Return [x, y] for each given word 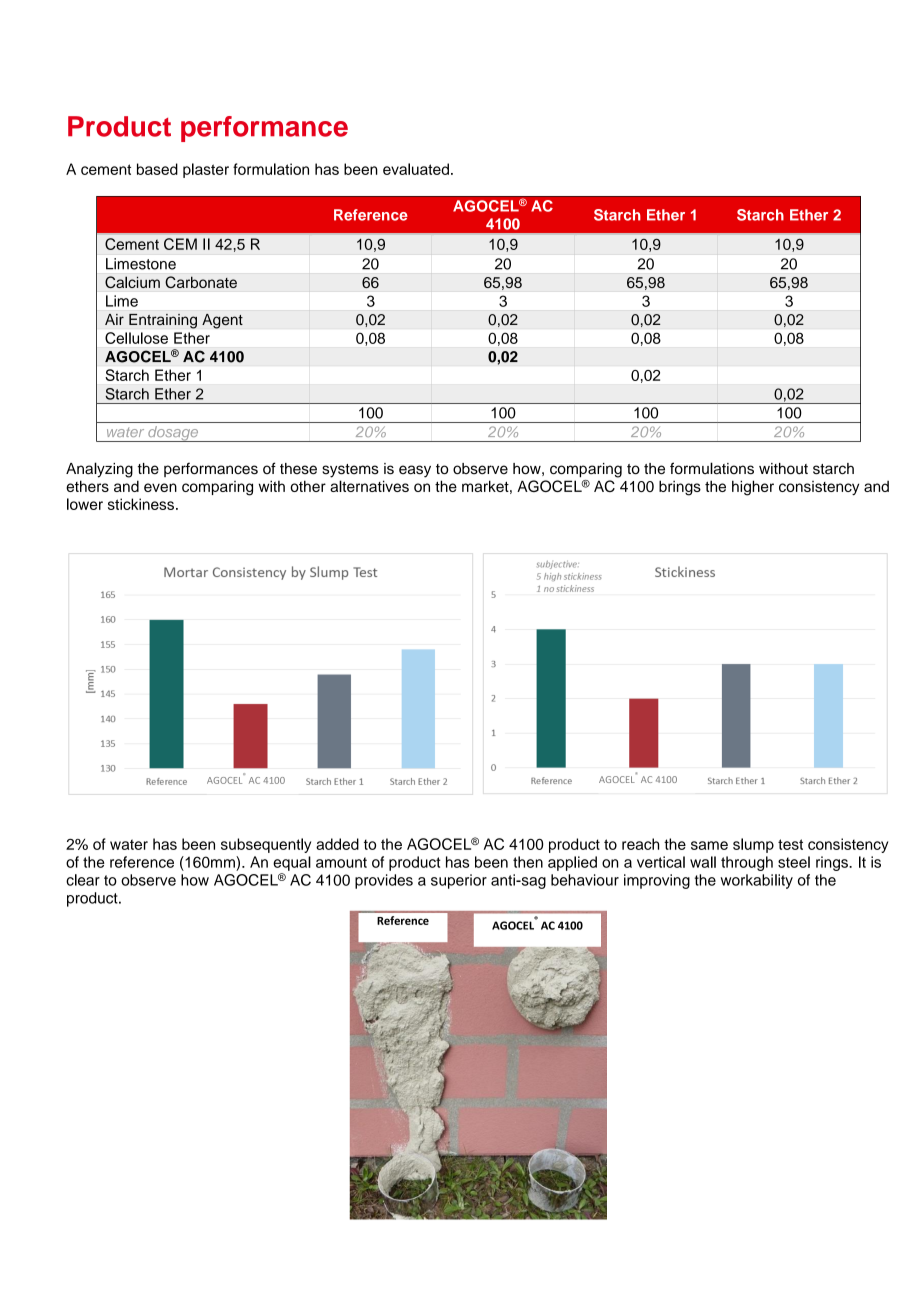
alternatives [369, 486]
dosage [173, 434]
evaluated [416, 169]
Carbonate [201, 282]
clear [83, 880]
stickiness [141, 504]
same [709, 845]
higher [753, 488]
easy [415, 471]
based [157, 169]
